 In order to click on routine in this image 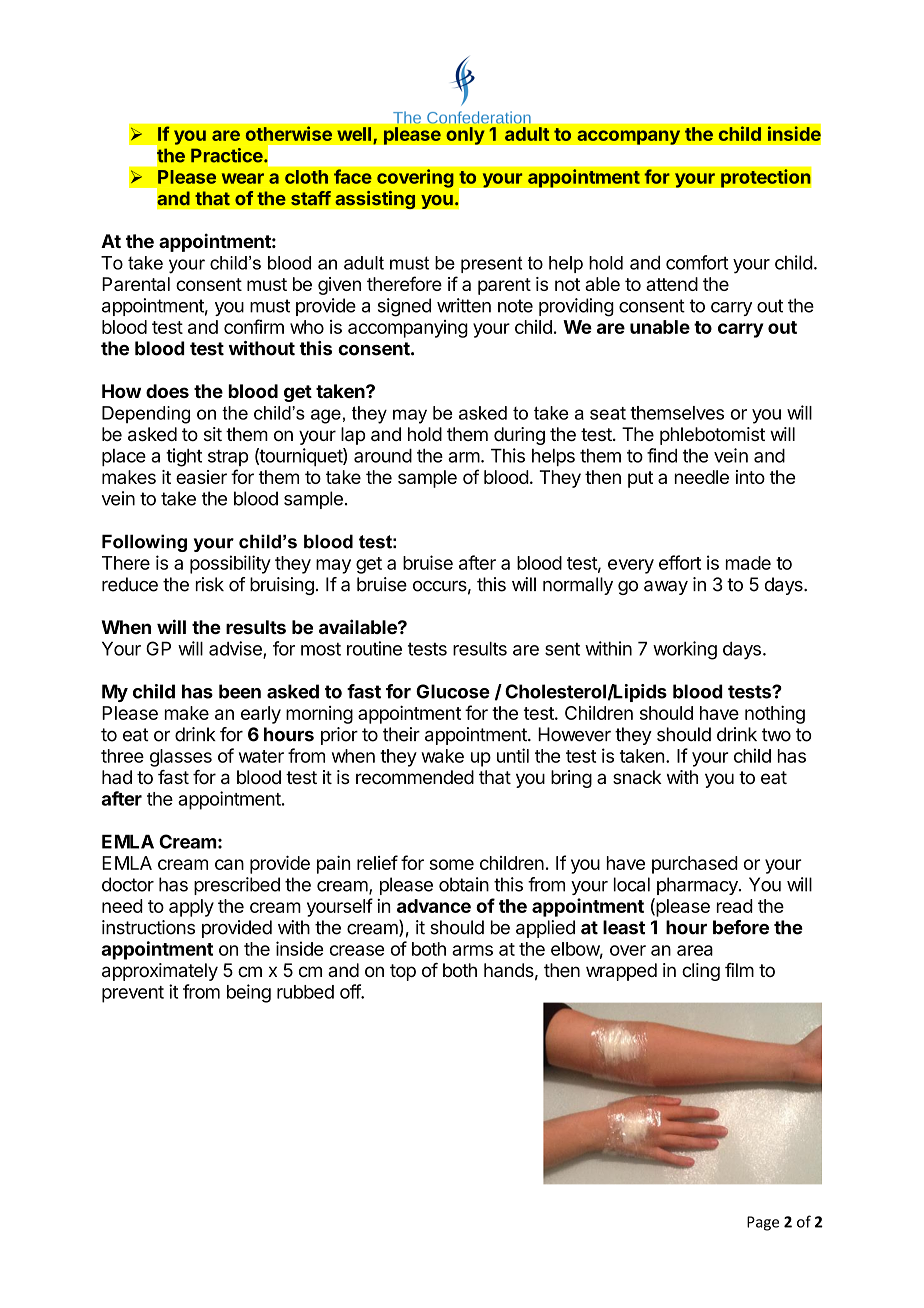, I will do `click(374, 648)`.
